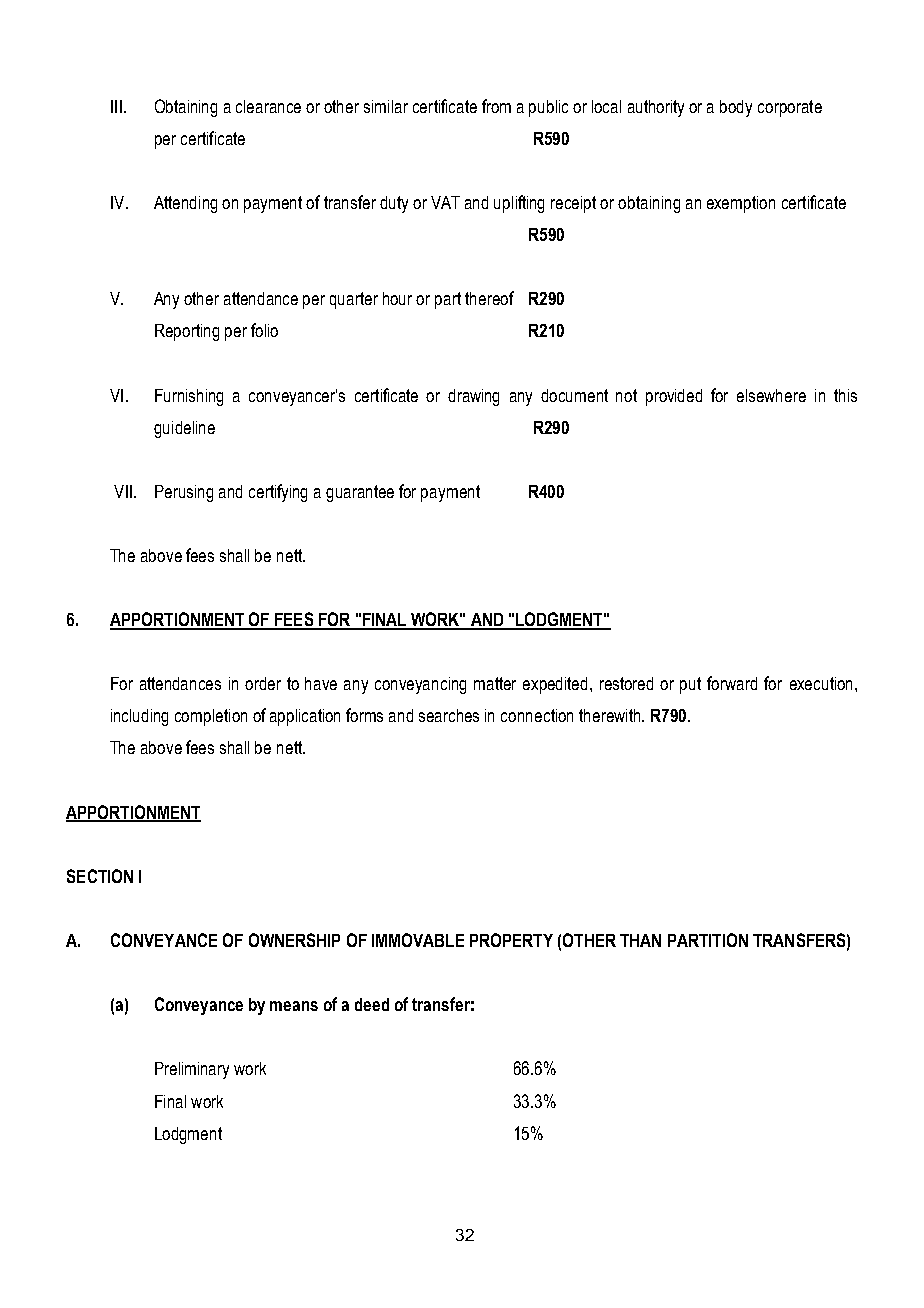 This document has height=1308, width=924. What do you see at coordinates (771, 395) in the document?
I see `elsewhere` at bounding box center [771, 395].
